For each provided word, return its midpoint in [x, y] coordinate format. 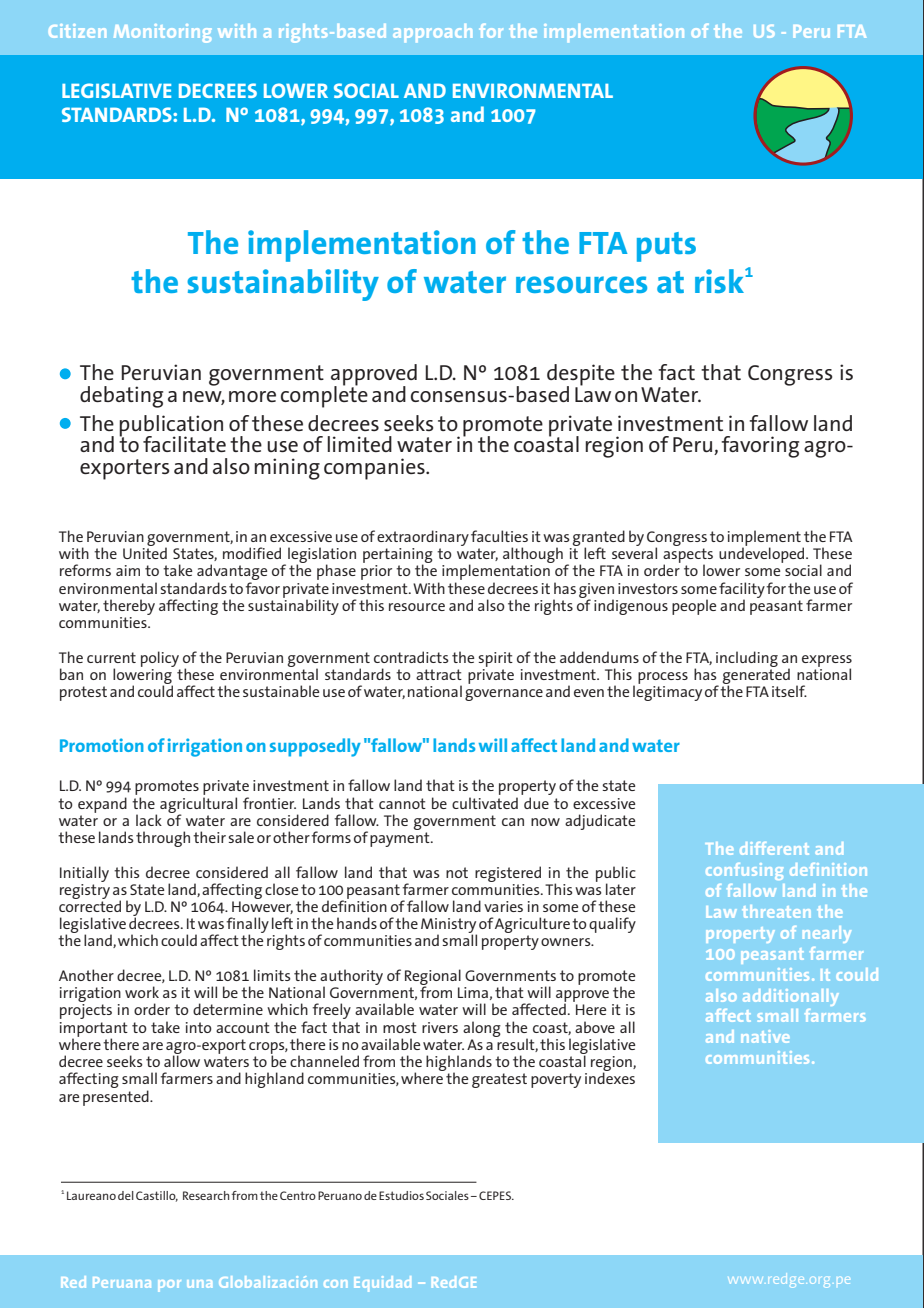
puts [666, 247]
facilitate [184, 444]
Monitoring [162, 33]
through [163, 839]
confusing [744, 871]
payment [401, 839]
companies [375, 469]
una [199, 1284]
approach [432, 33]
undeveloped [763, 554]
